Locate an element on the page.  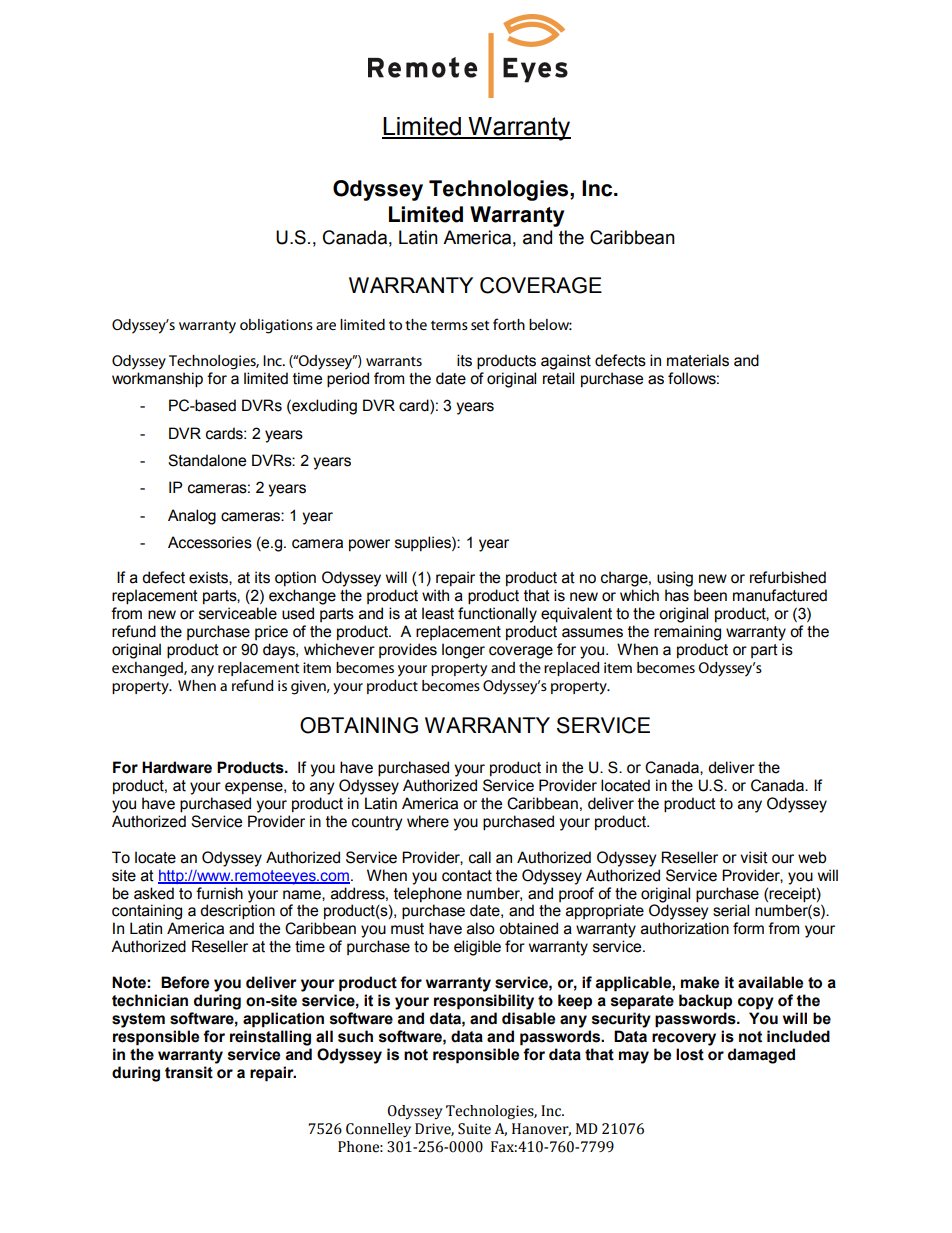
furnish is located at coordinates (219, 893).
